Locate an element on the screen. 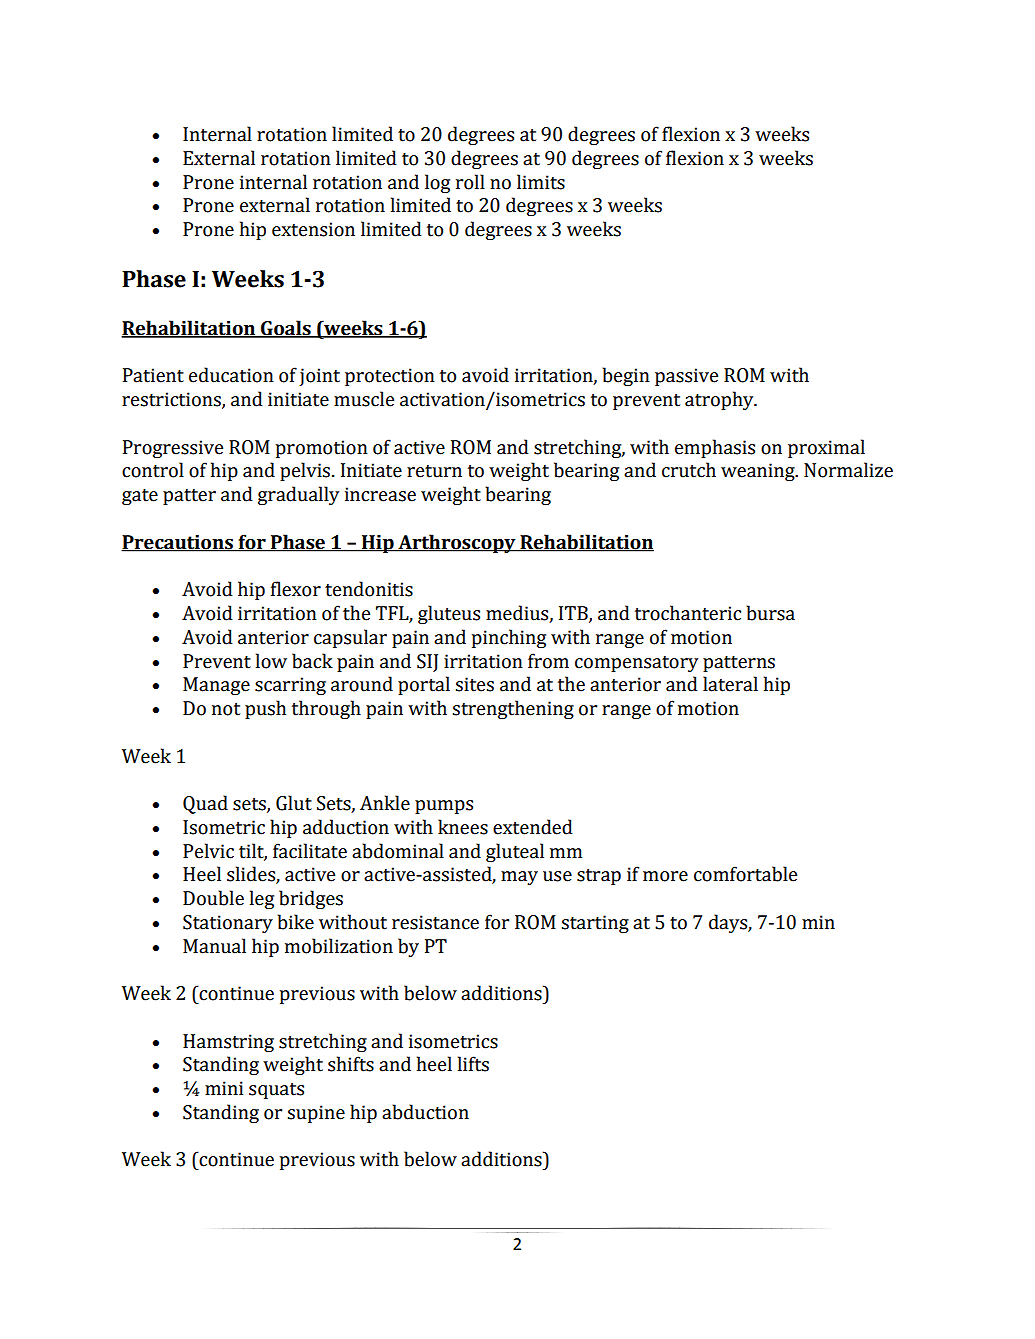 The image size is (1035, 1339). limits is located at coordinates (541, 182).
